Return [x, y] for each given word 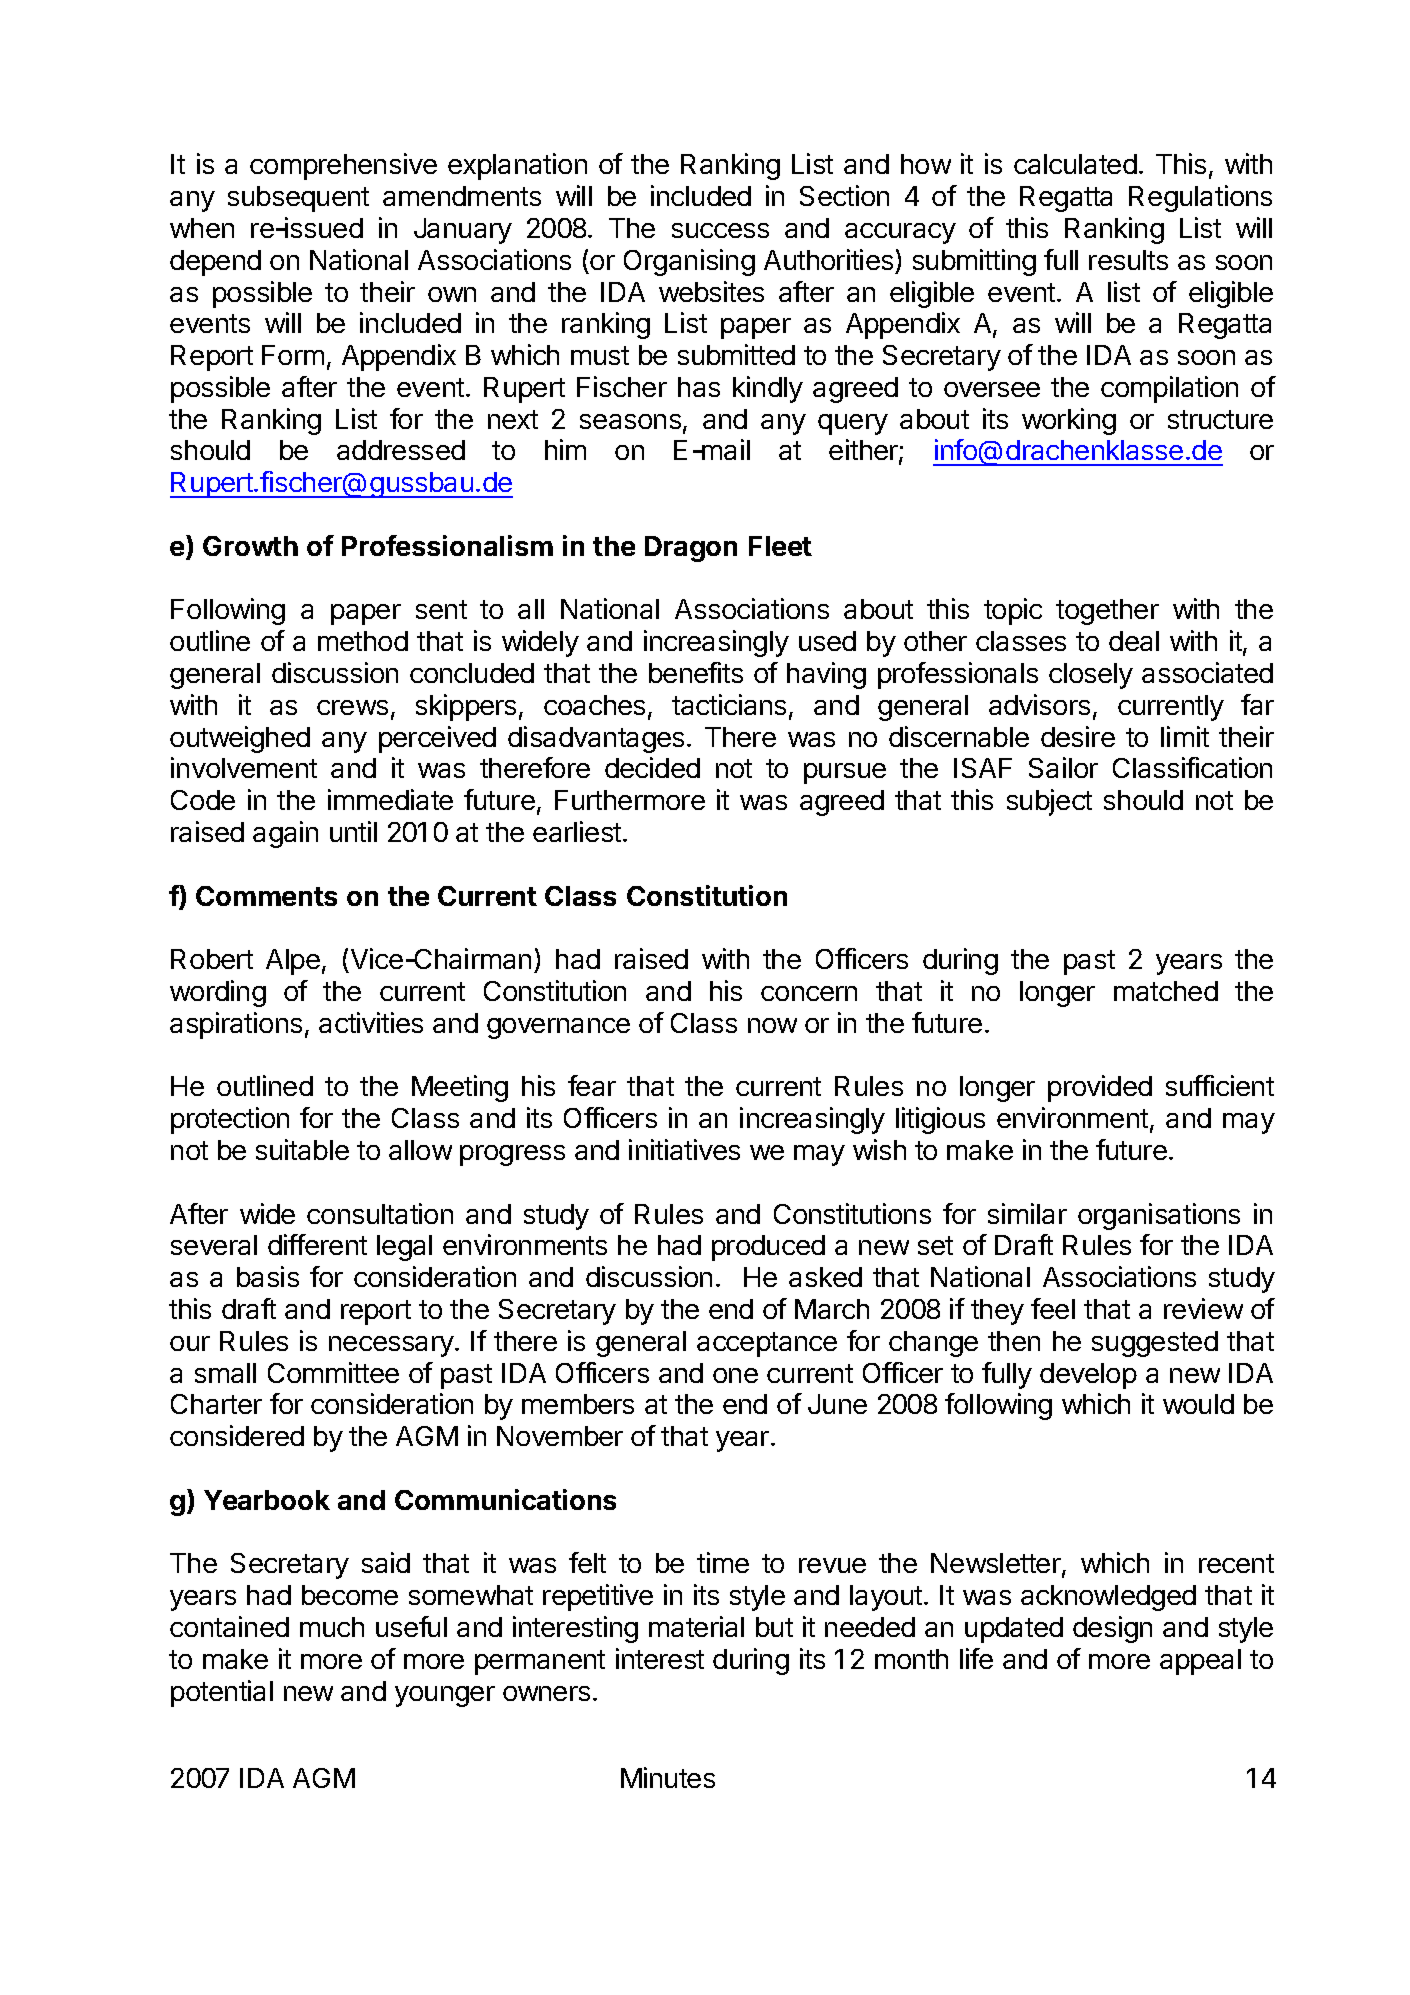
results [1128, 260]
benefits [696, 672]
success [720, 230]
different [317, 1244]
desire [1078, 736]
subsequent [298, 199]
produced [768, 1248]
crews [352, 707]
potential [222, 1693]
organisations [1159, 1216]
